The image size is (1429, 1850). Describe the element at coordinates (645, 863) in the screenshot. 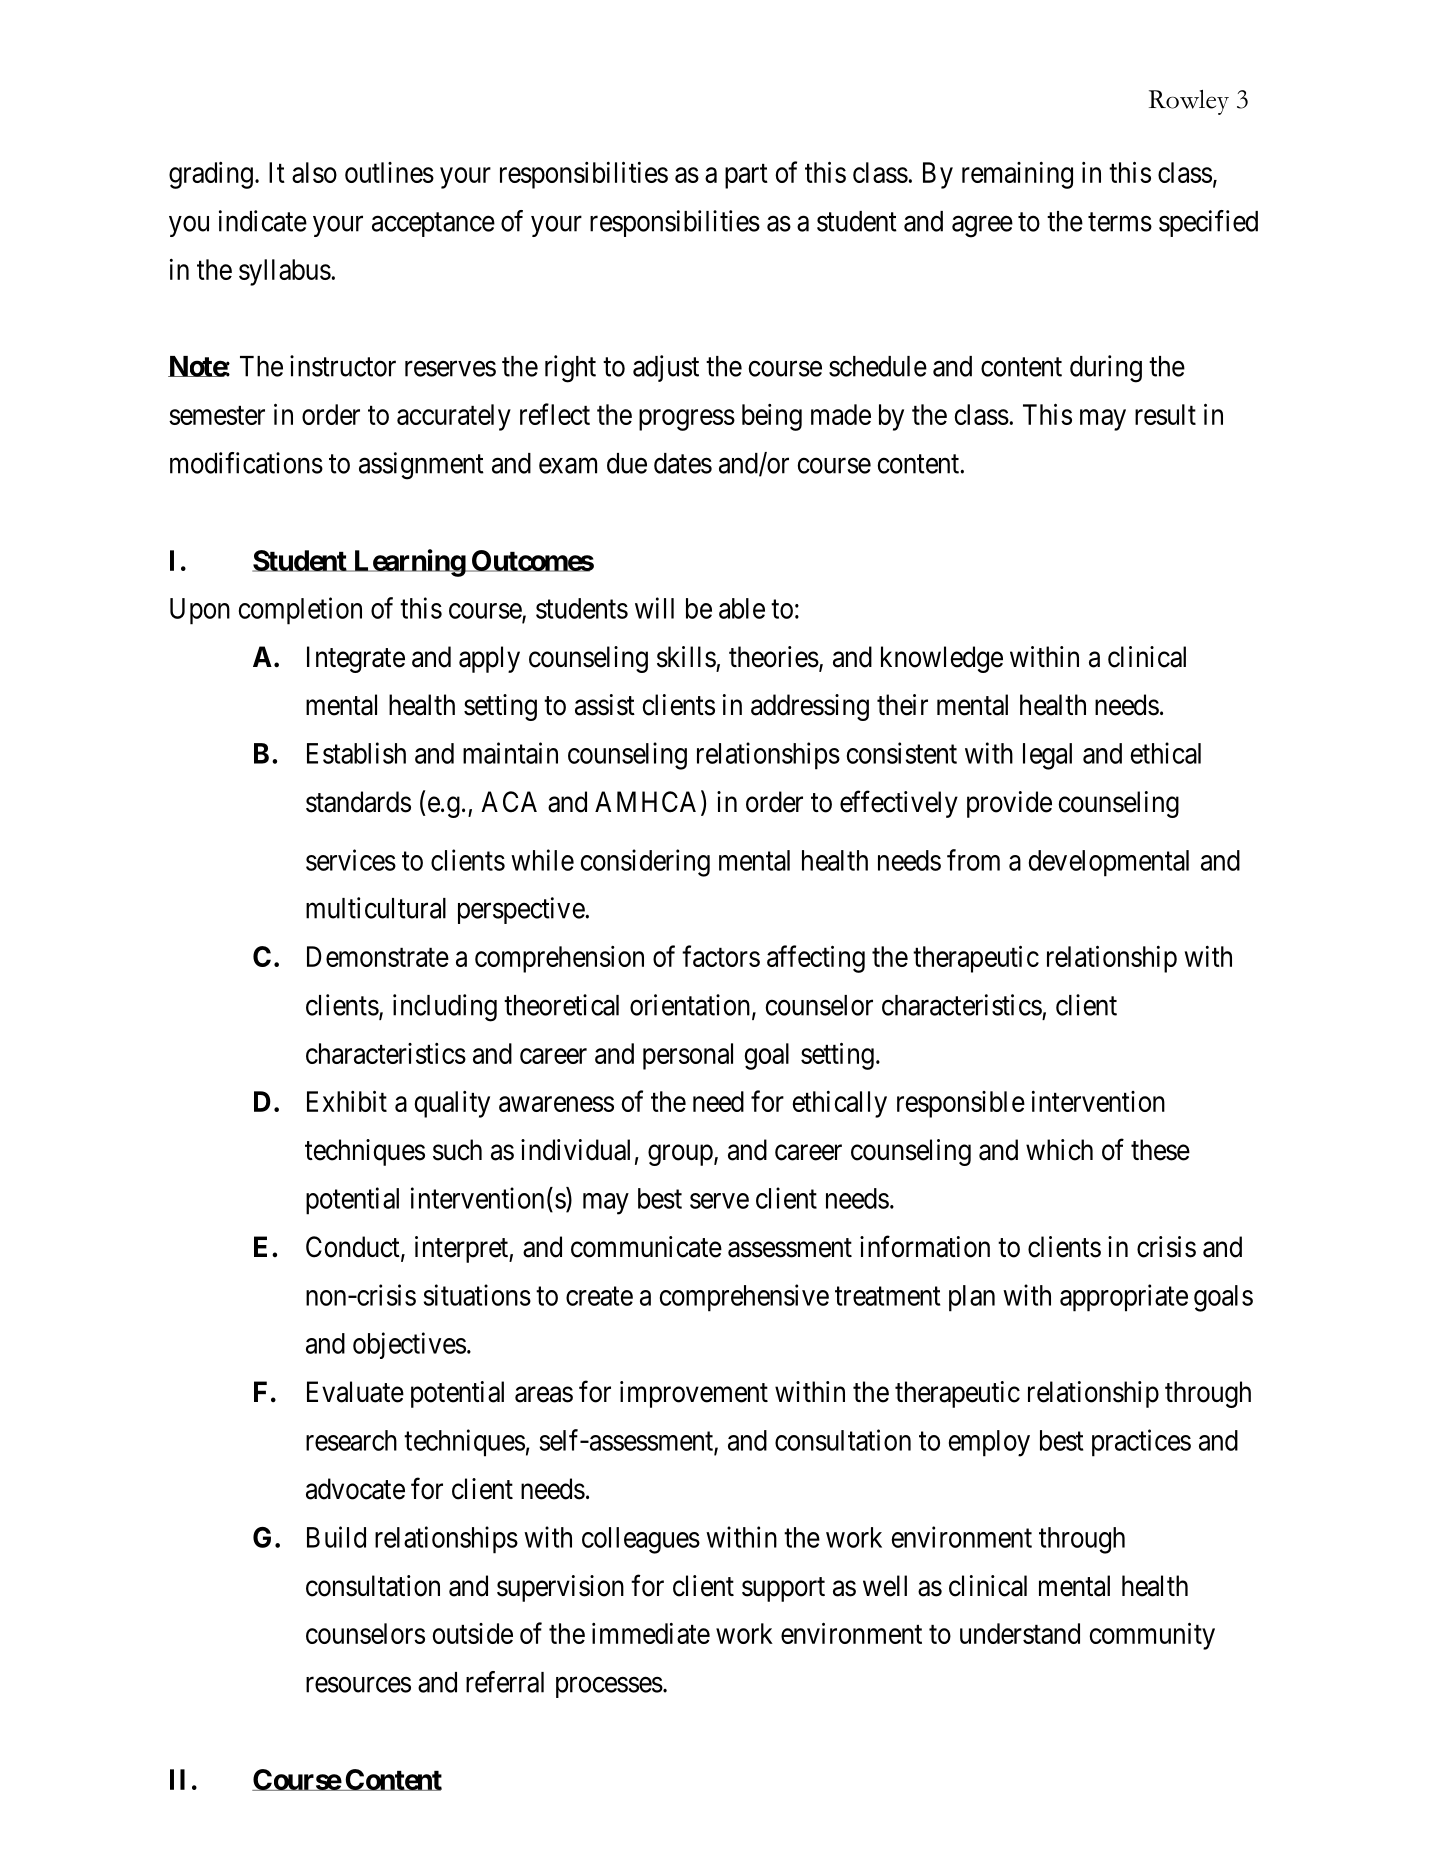

I see `considering` at that location.
